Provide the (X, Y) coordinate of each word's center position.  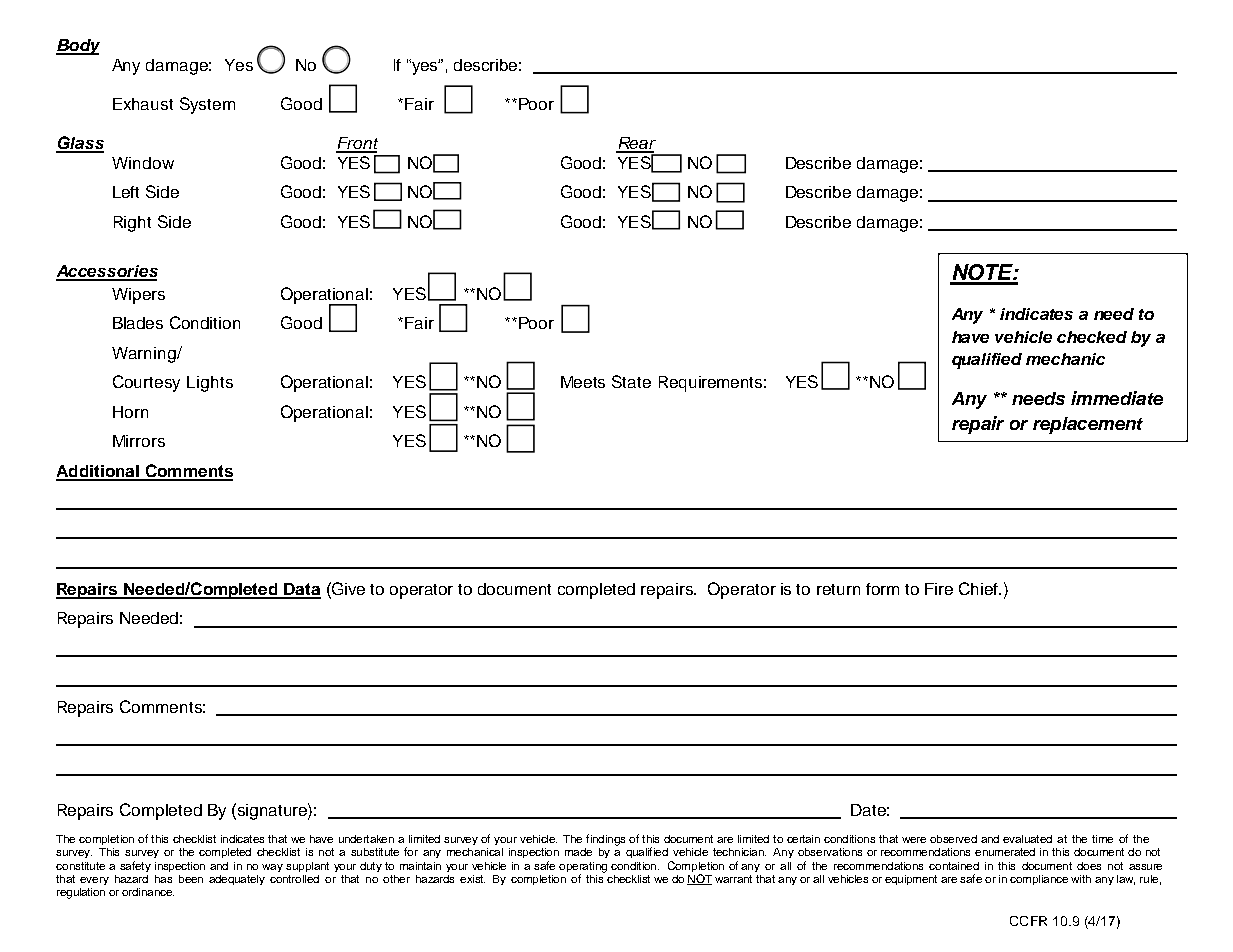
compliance (1039, 880)
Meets (583, 382)
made (578, 852)
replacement (1088, 425)
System (207, 105)
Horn (130, 412)
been (191, 879)
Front (357, 144)
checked (1092, 337)
